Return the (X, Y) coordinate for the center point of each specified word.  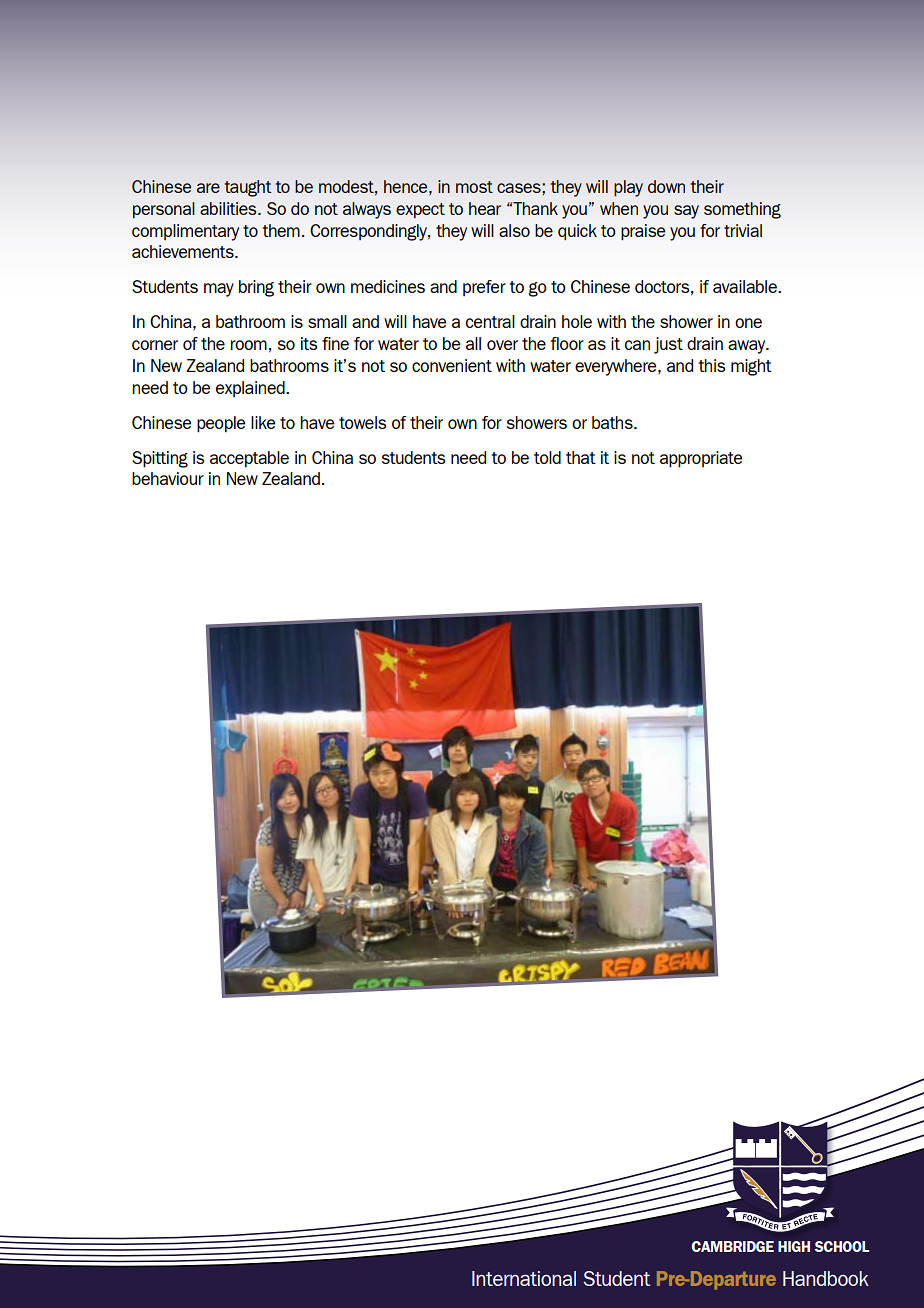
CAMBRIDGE (732, 1246)
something (742, 210)
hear (485, 208)
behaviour (168, 478)
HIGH (794, 1246)
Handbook (826, 1278)
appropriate (701, 459)
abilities (229, 208)
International (524, 1278)
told (547, 457)
